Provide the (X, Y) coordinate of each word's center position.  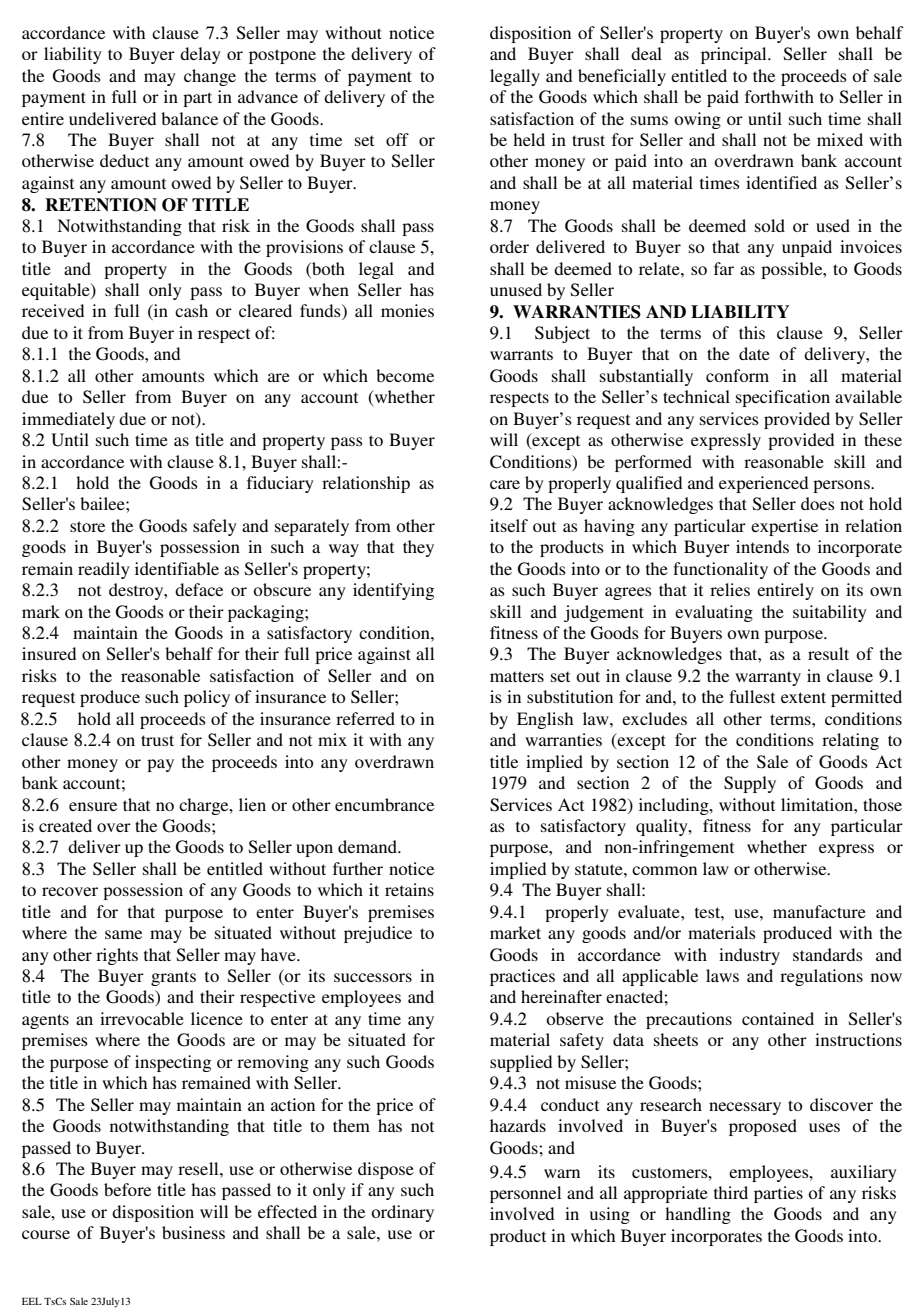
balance (189, 118)
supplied (521, 1063)
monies (407, 310)
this (752, 332)
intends (762, 546)
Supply (750, 784)
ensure (93, 806)
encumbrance (384, 804)
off (397, 139)
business (193, 1232)
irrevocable (142, 1018)
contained (778, 1018)
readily (104, 570)
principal (735, 55)
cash (191, 310)
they (418, 548)
